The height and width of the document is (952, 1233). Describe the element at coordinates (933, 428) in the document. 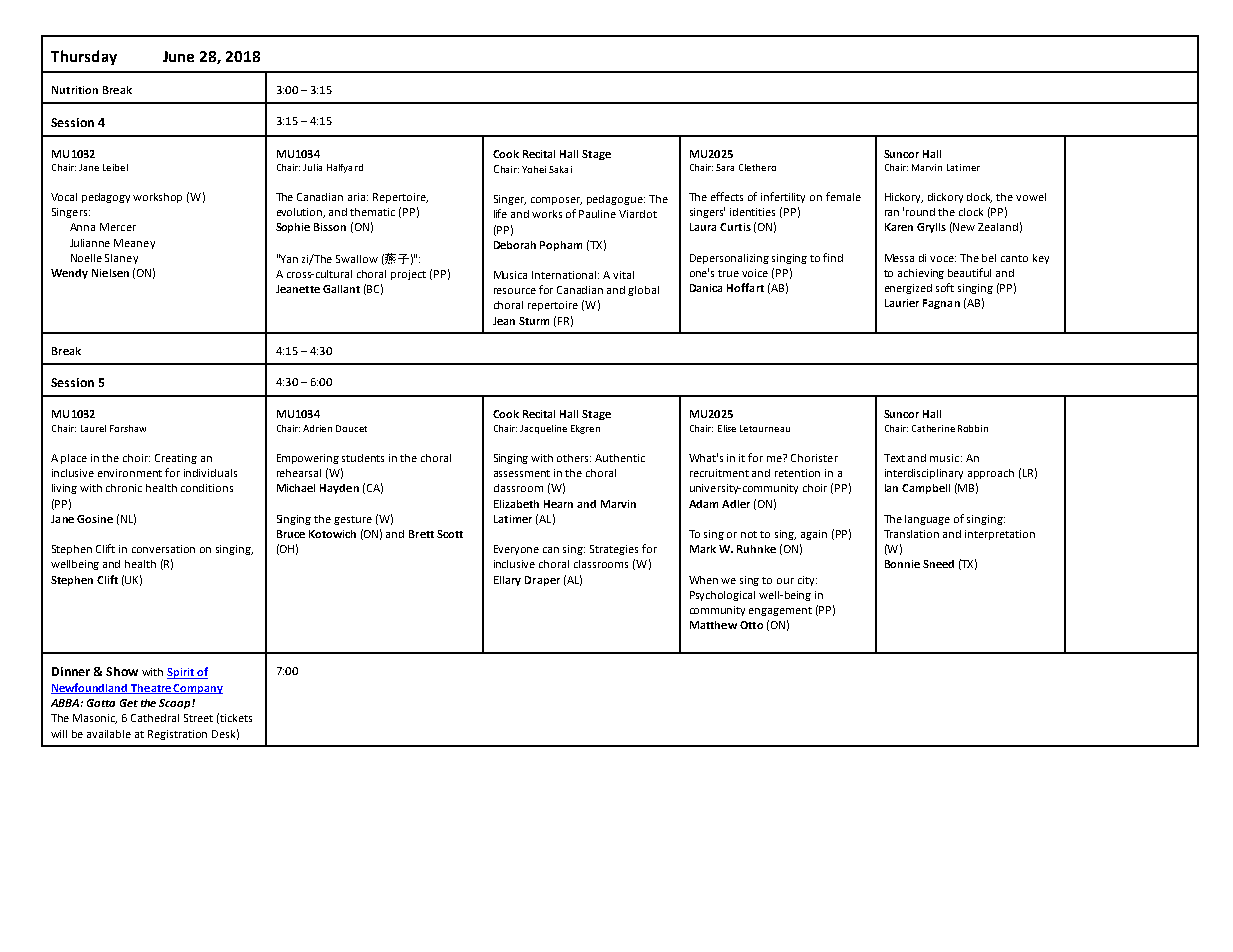

I see `Catherine` at that location.
